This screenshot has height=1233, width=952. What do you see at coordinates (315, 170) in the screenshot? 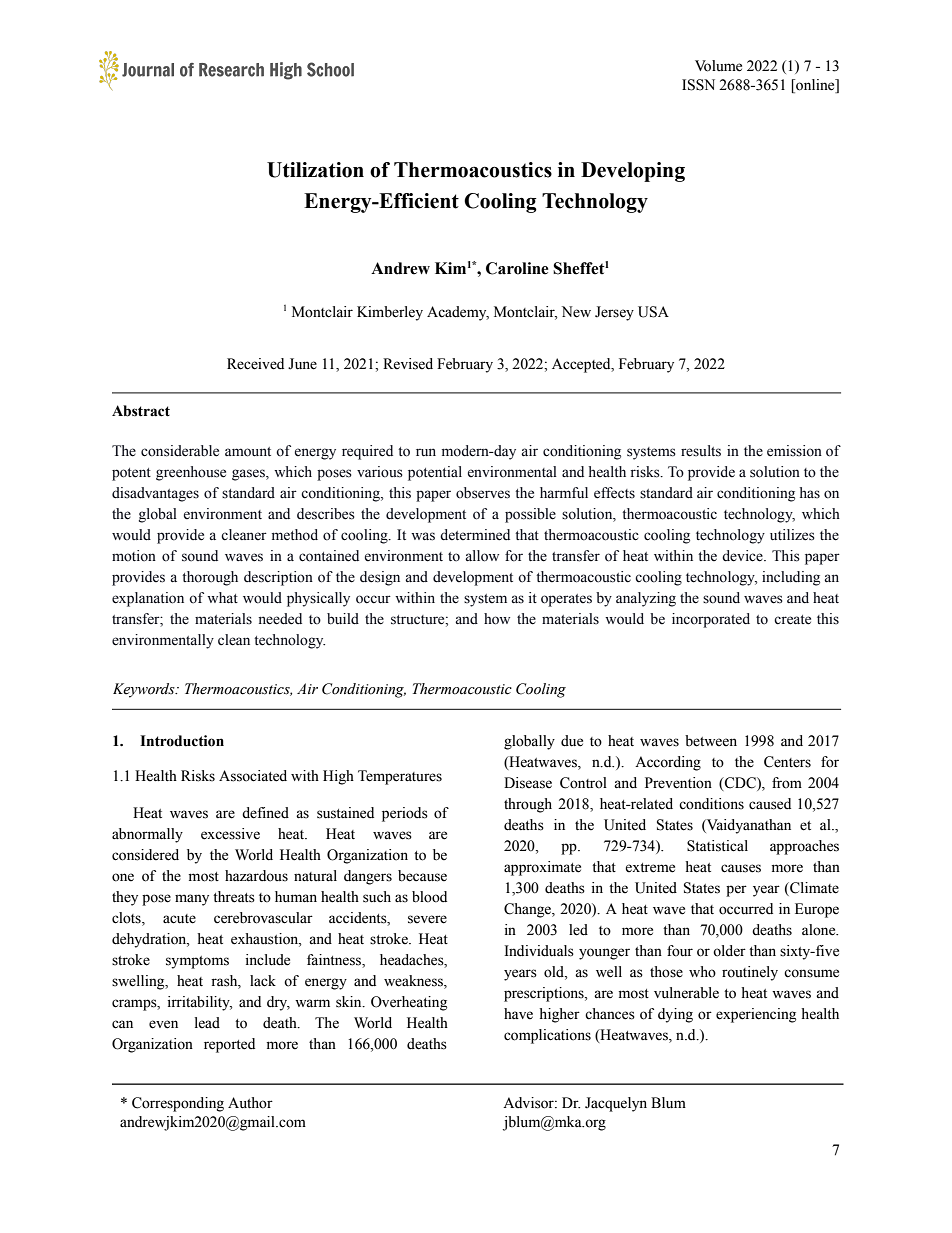
I see `Utilization` at bounding box center [315, 170].
